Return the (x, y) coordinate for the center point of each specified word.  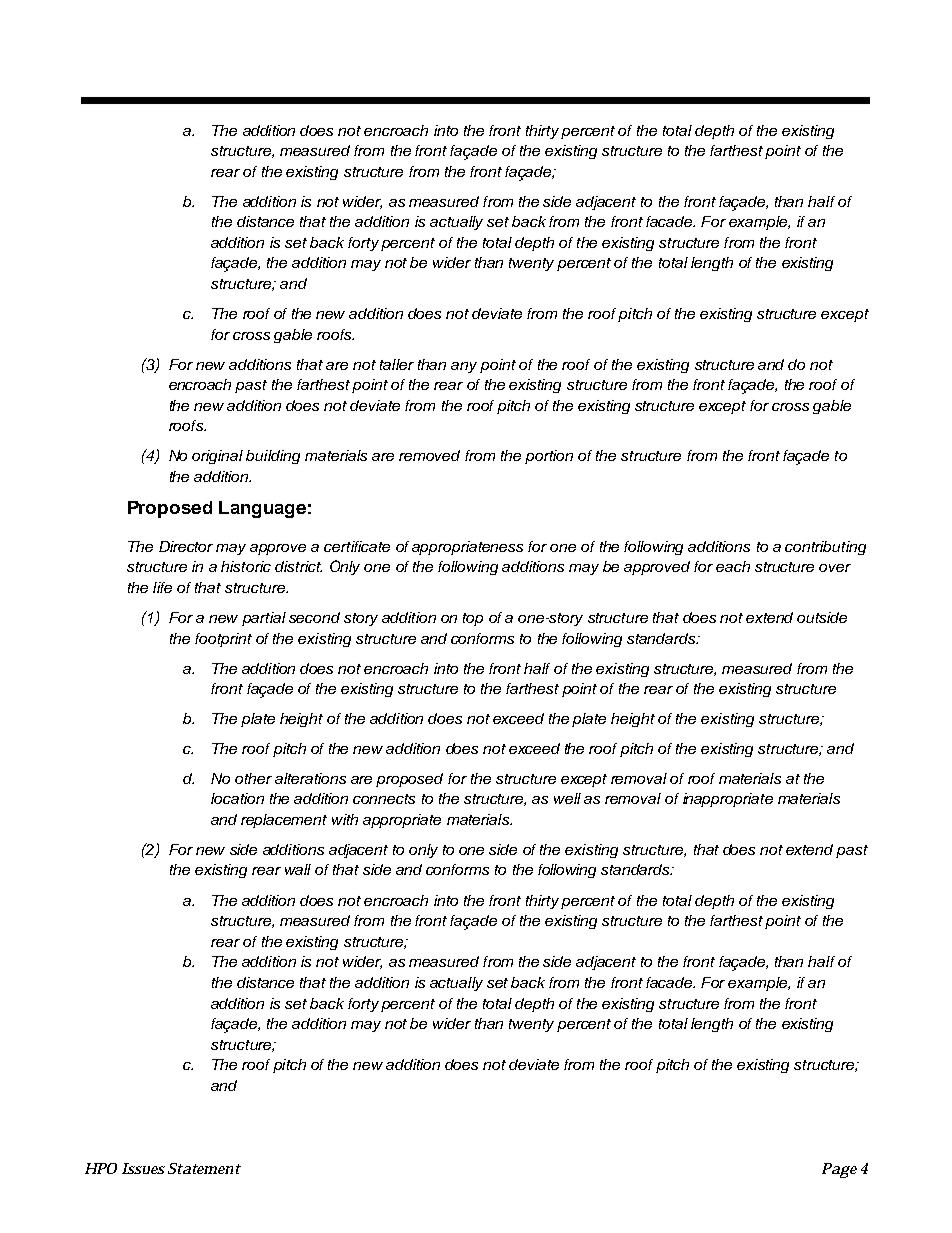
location (237, 798)
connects (384, 799)
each (733, 566)
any (464, 367)
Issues (143, 1168)
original (217, 457)
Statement (204, 1168)
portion (549, 457)
